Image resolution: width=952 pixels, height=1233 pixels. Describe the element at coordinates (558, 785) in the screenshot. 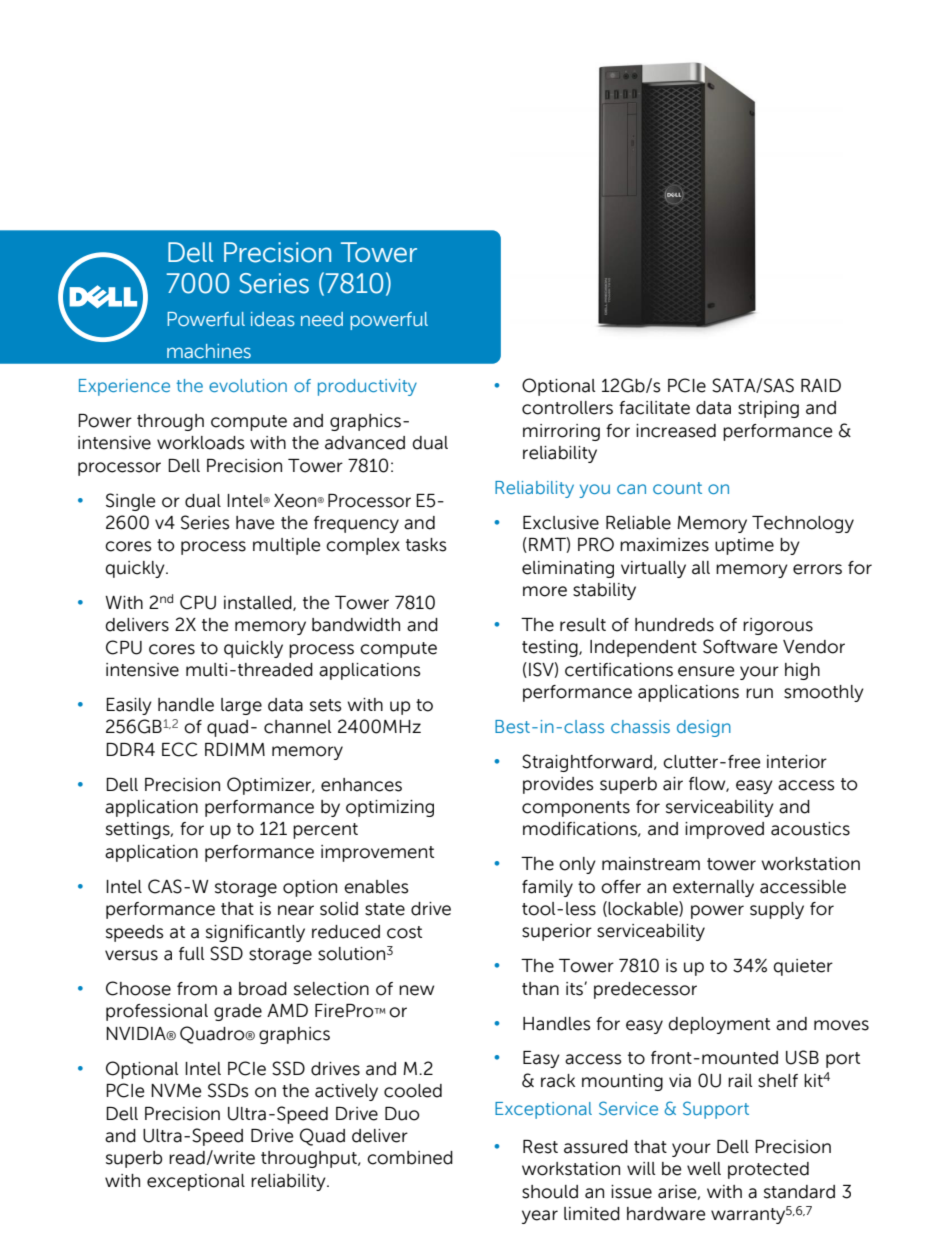

I see `provides` at that location.
